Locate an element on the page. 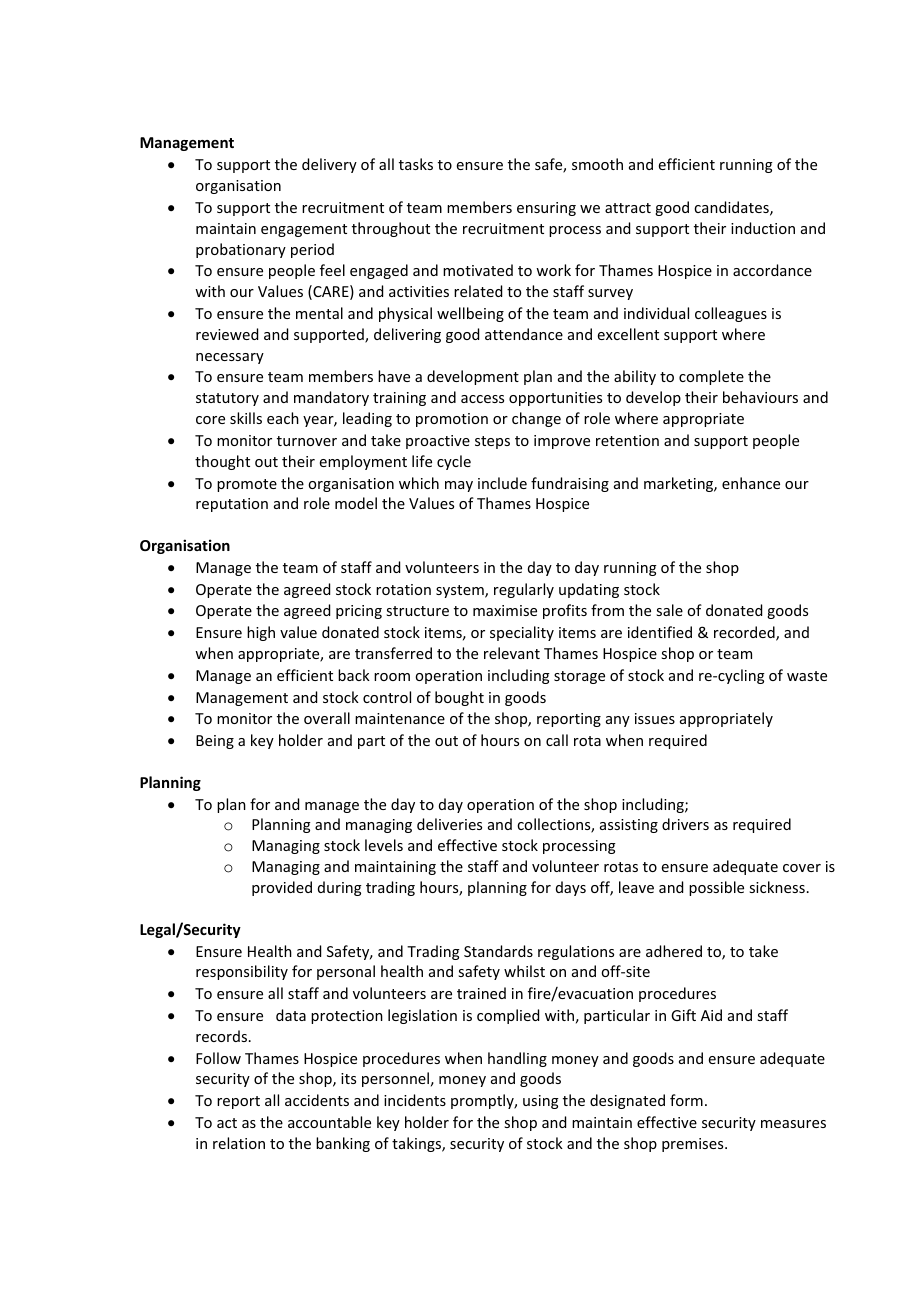 Image resolution: width=924 pixels, height=1308 pixels. recorded is located at coordinates (745, 633).
